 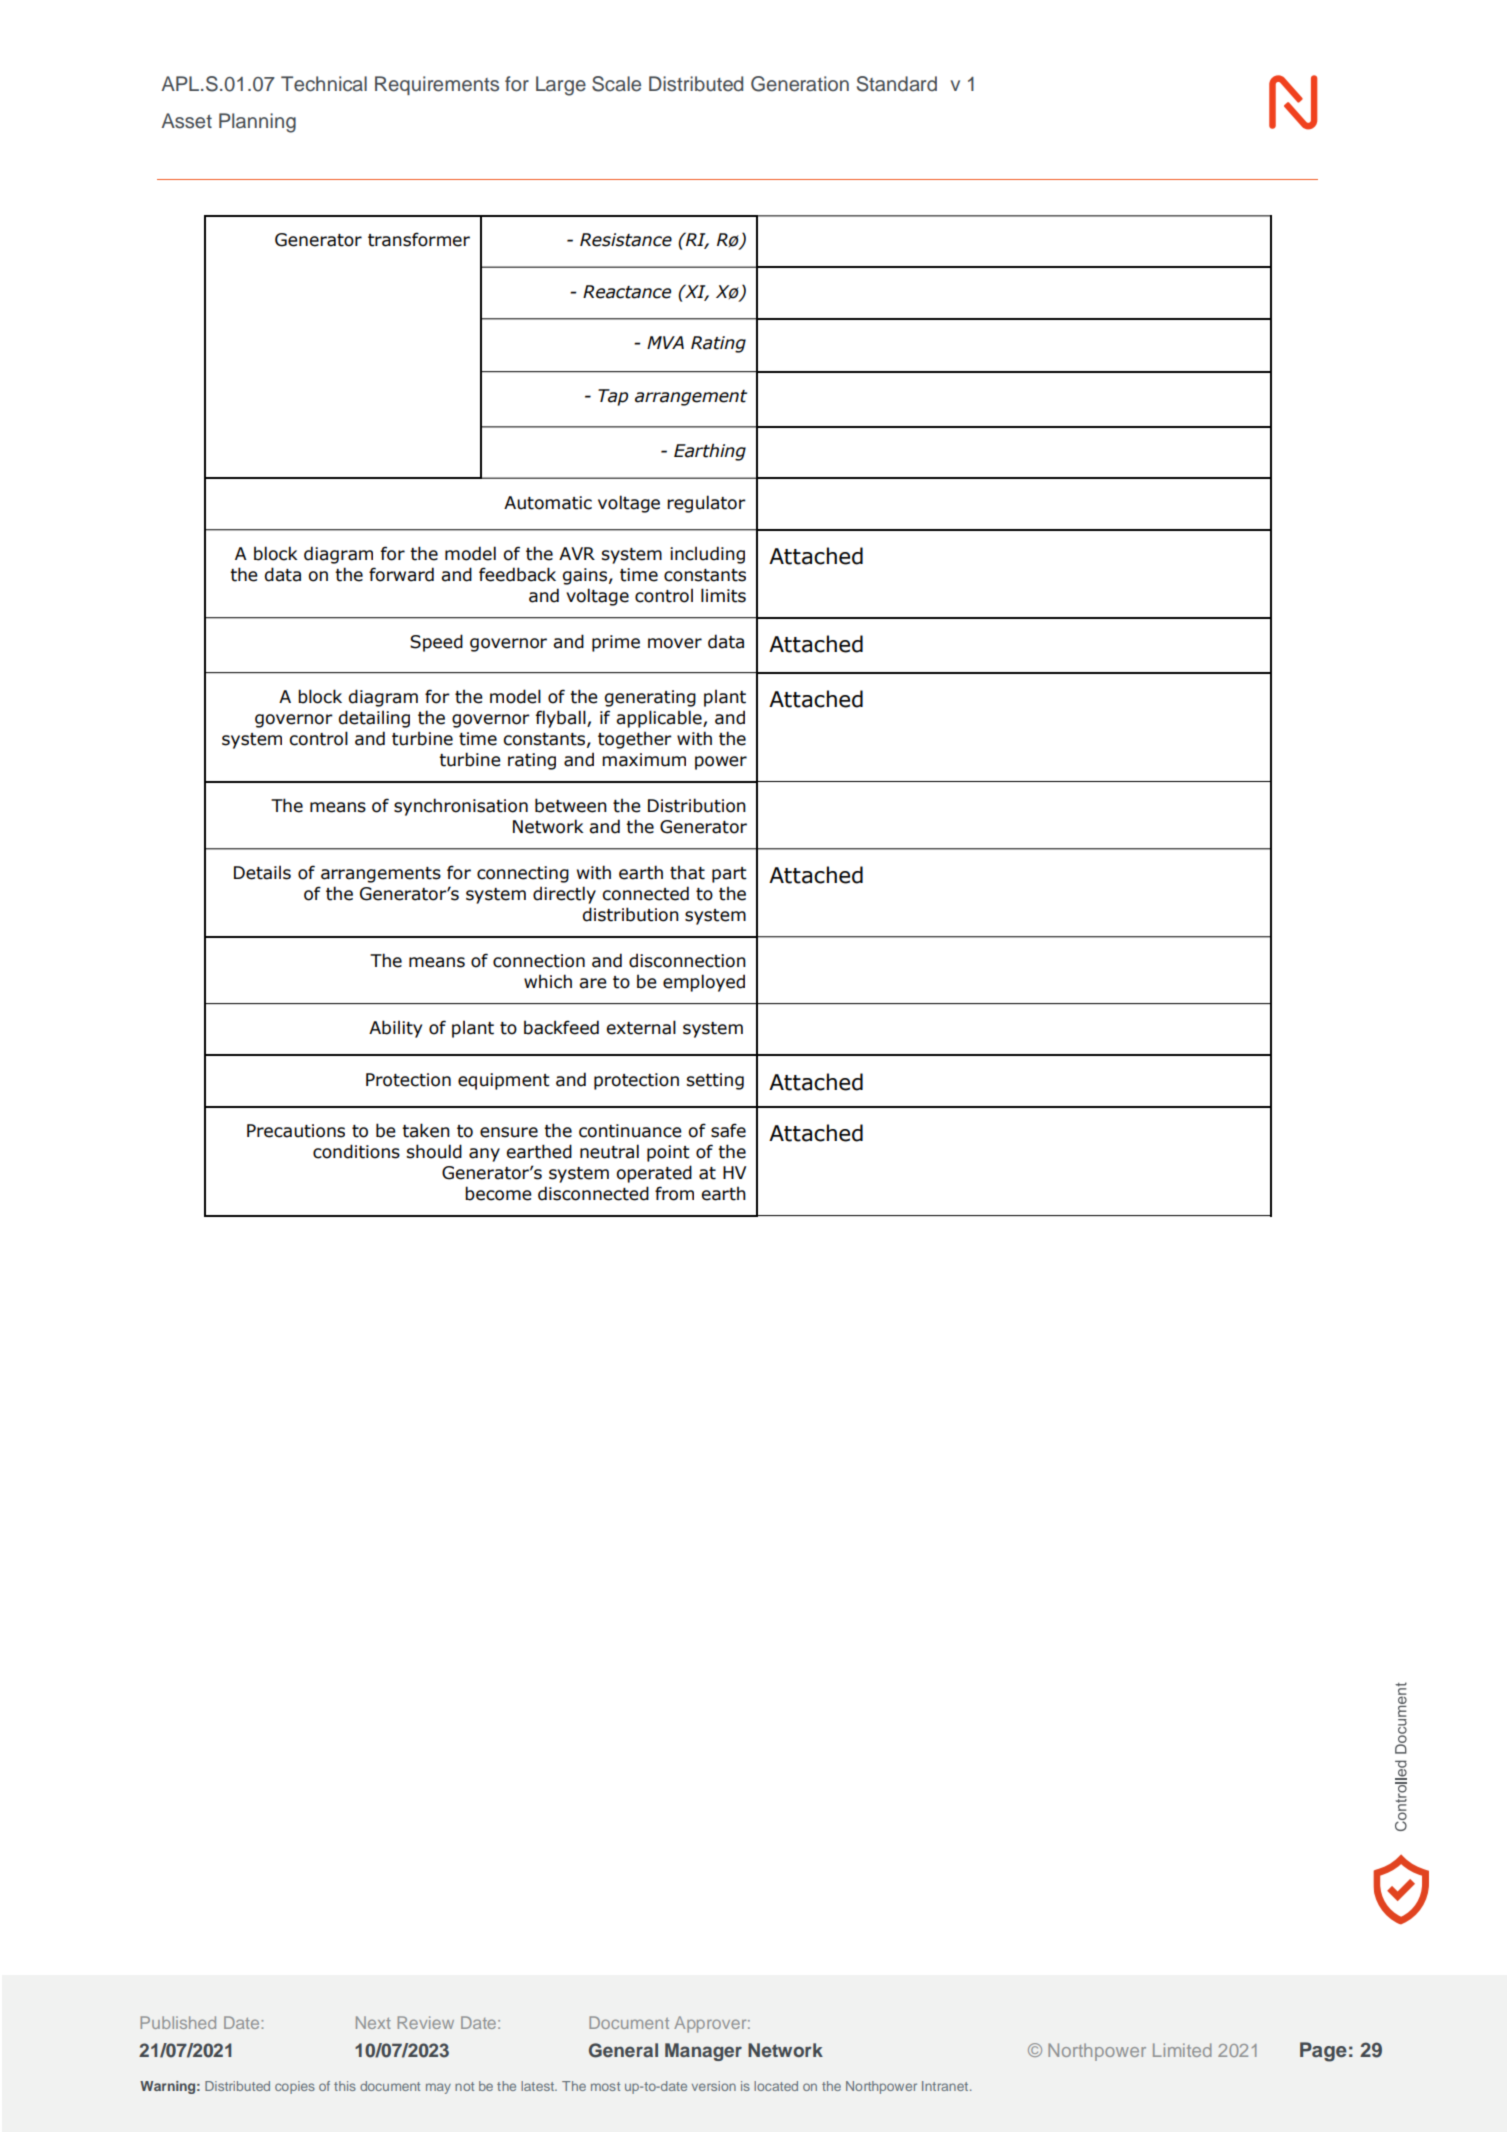 I want to click on including, so click(x=707, y=555).
